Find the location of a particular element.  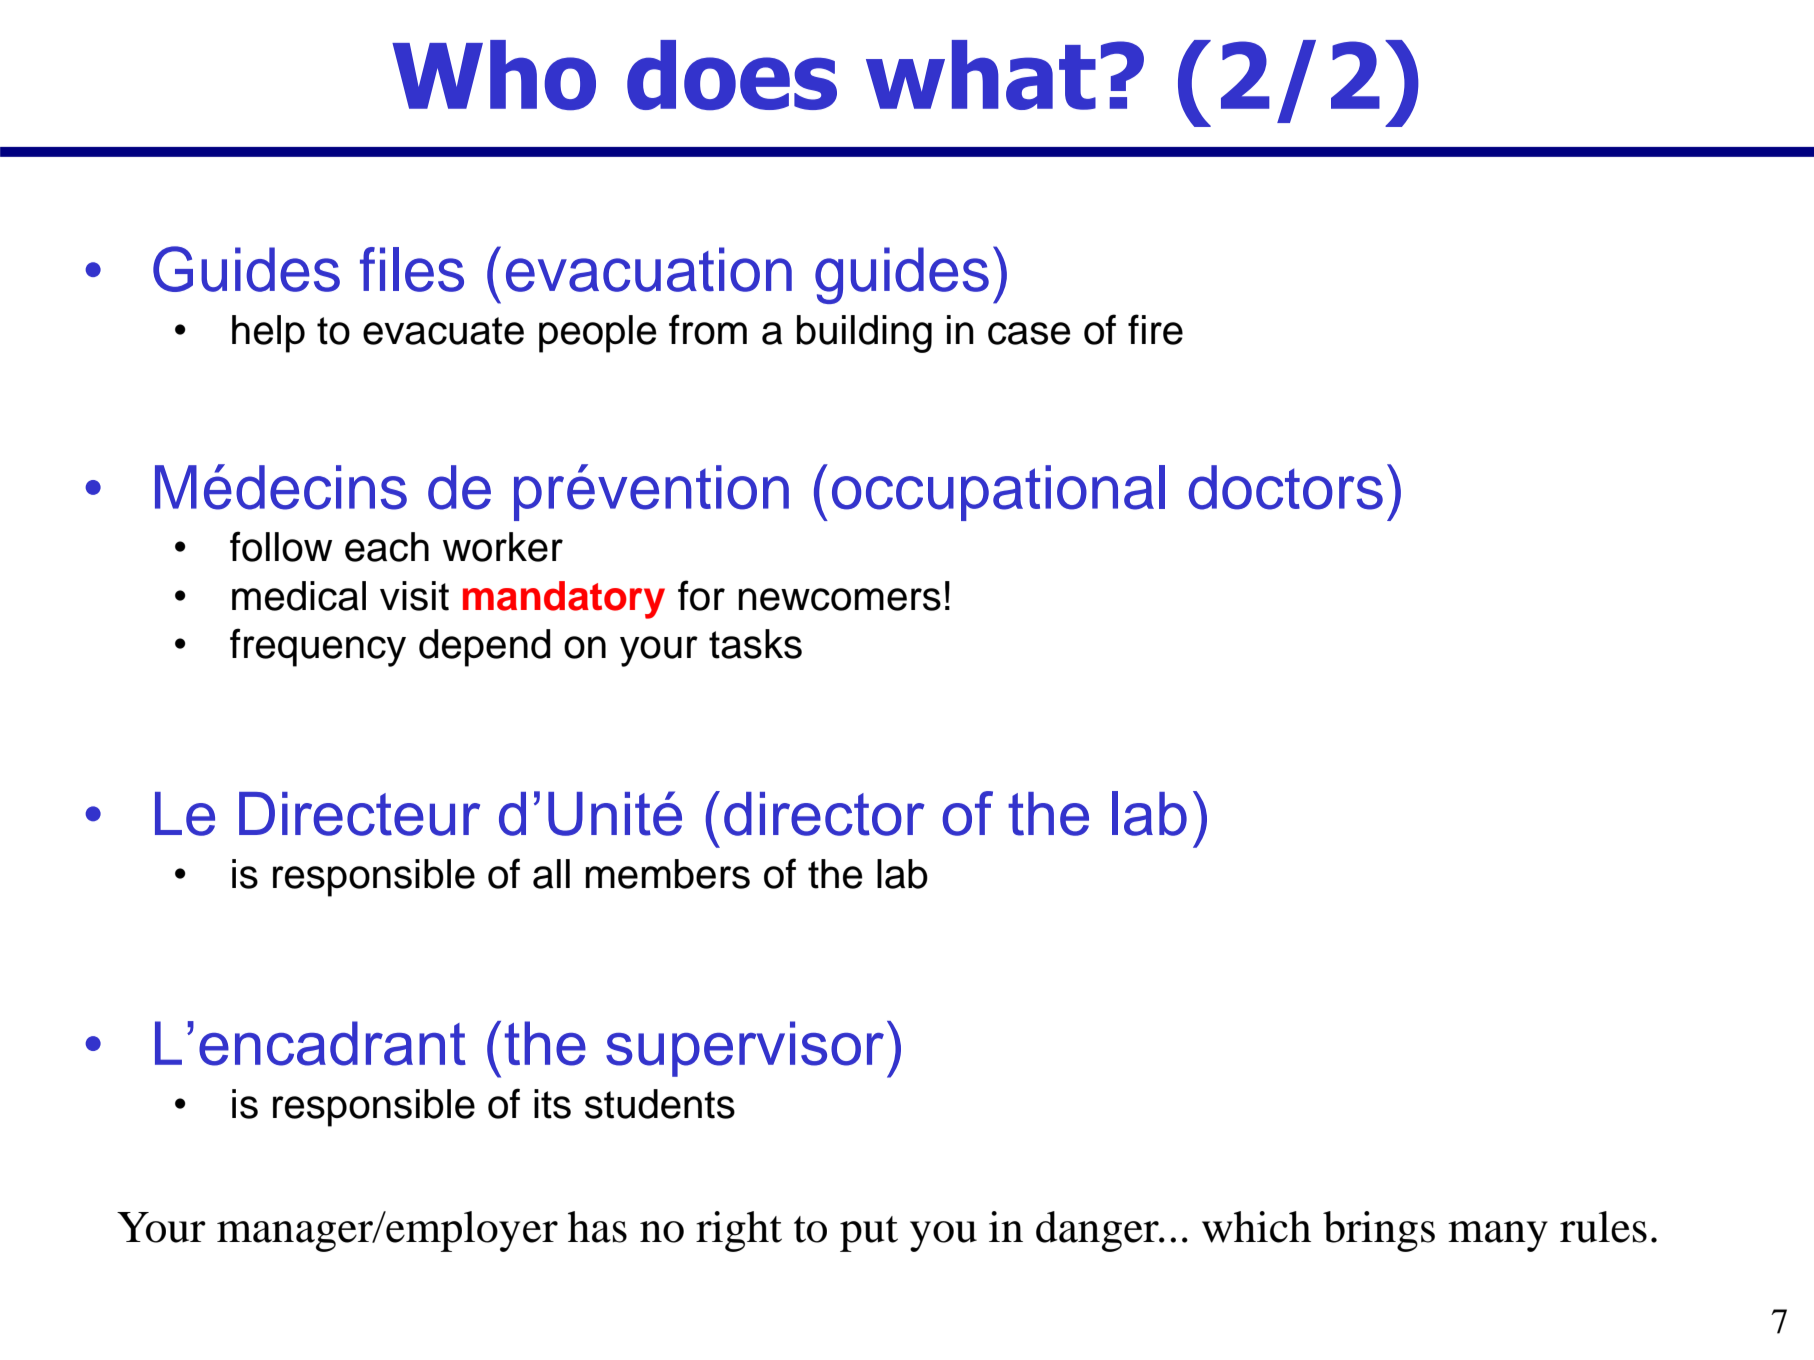

fire is located at coordinates (1155, 329).
